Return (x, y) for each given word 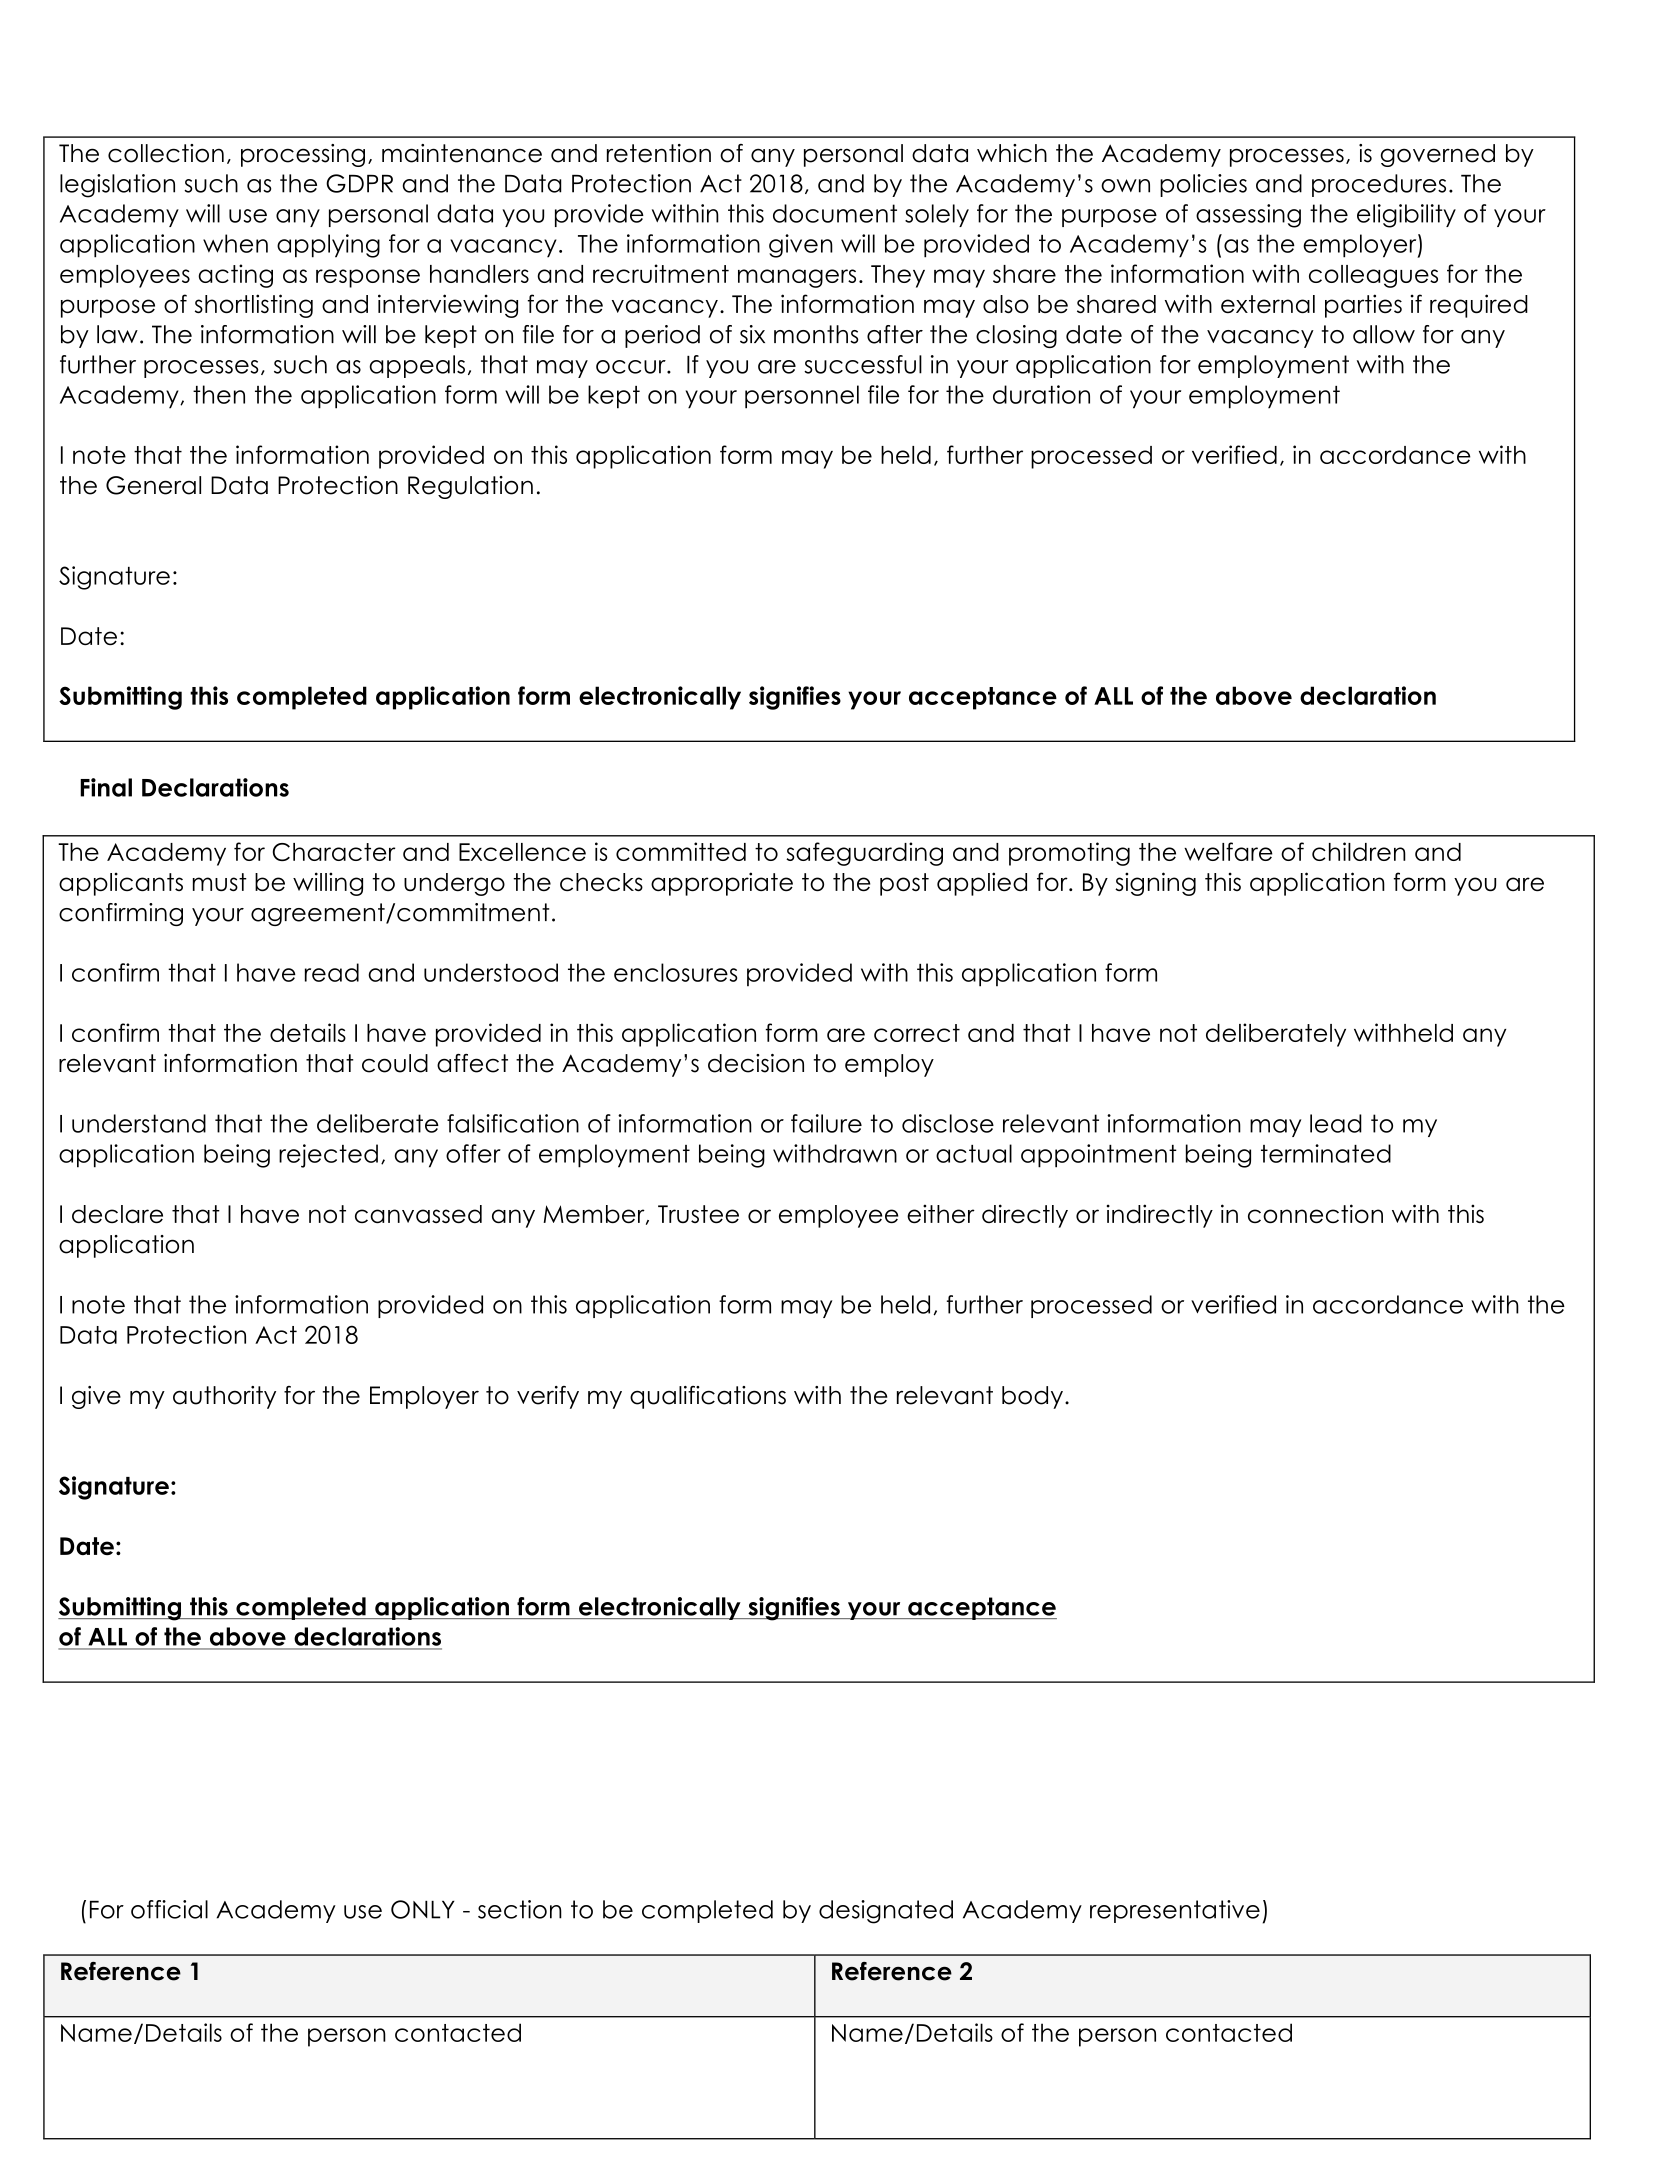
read (332, 972)
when (235, 243)
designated (886, 1912)
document (835, 213)
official (169, 1909)
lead (1336, 1123)
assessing (1248, 216)
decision (756, 1063)
